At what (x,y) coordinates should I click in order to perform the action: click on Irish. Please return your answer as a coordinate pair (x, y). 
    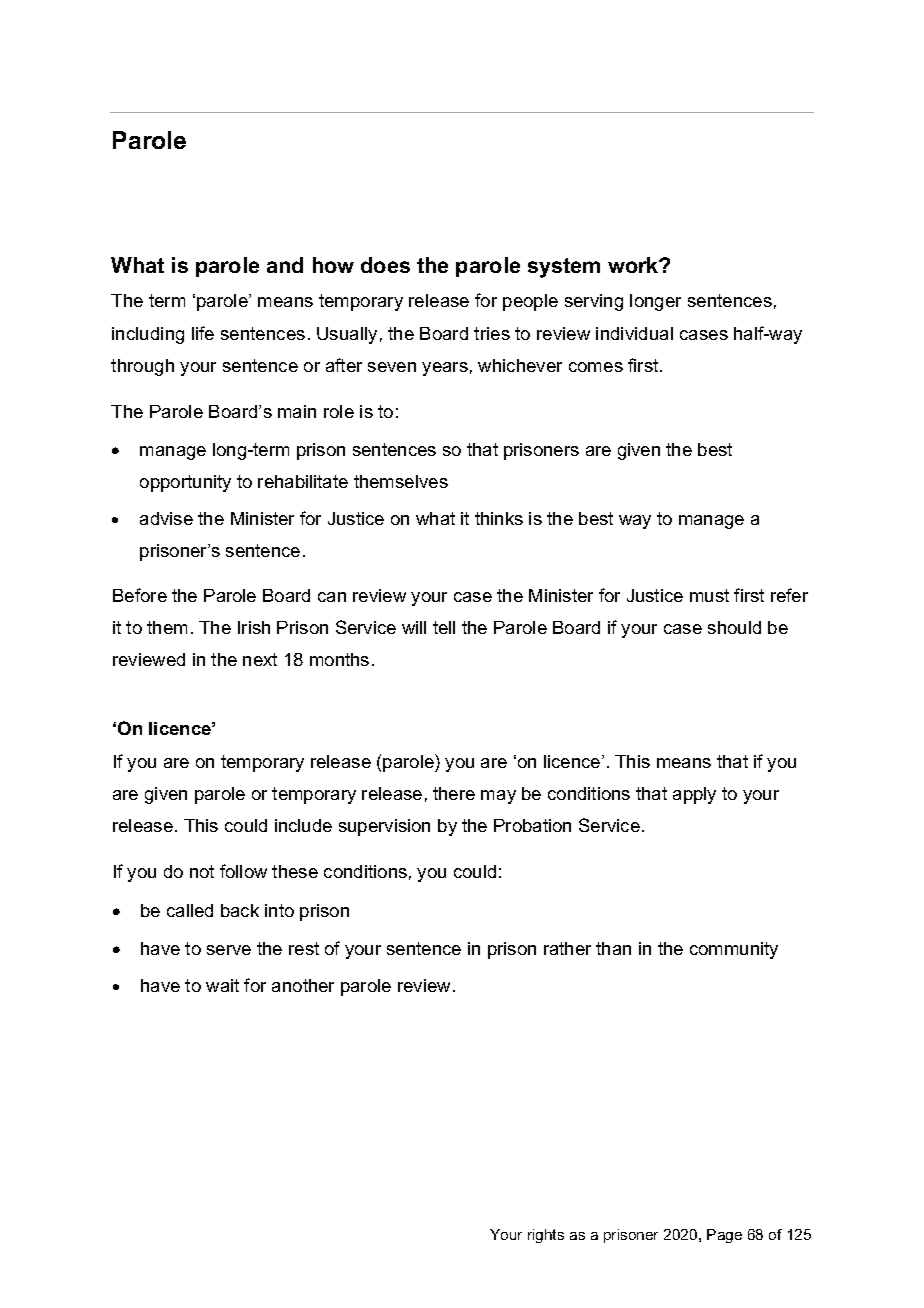
    Looking at the image, I should click on (254, 627).
